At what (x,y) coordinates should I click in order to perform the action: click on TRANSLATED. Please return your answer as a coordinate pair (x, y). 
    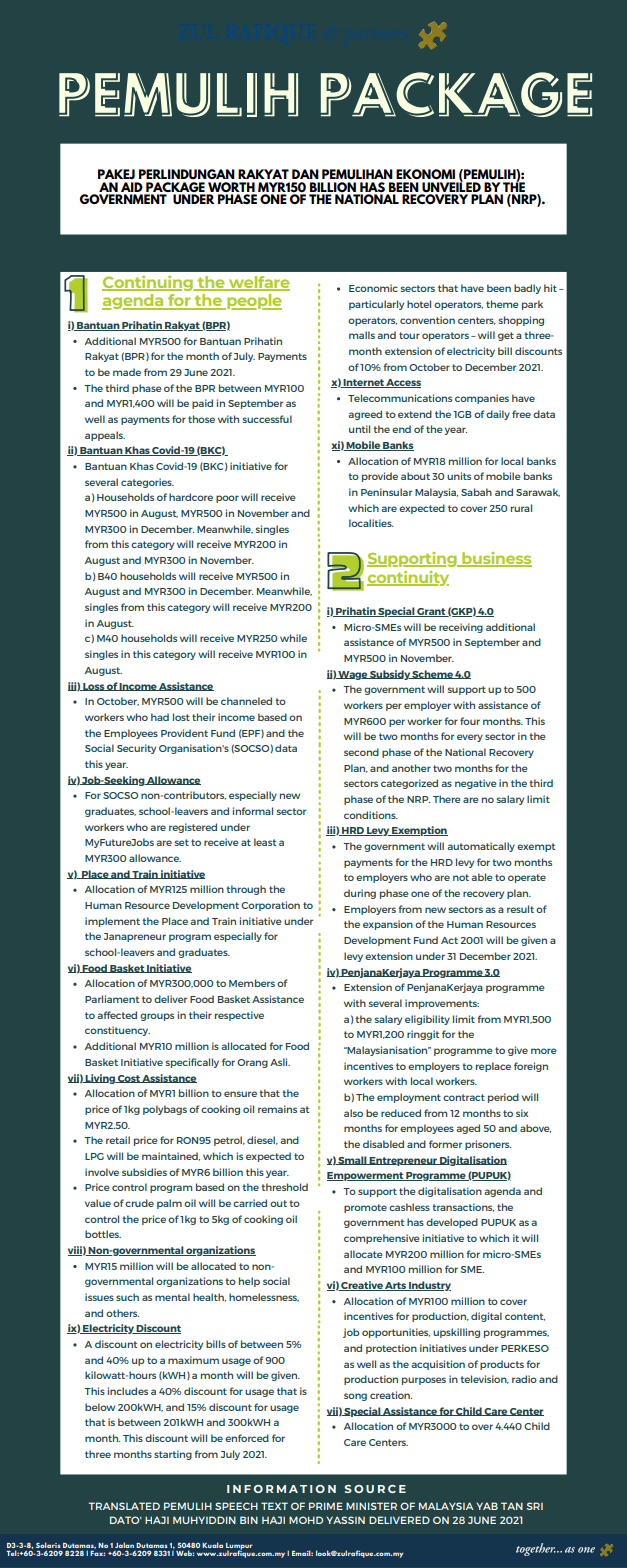
    Looking at the image, I should click on (124, 1506).
